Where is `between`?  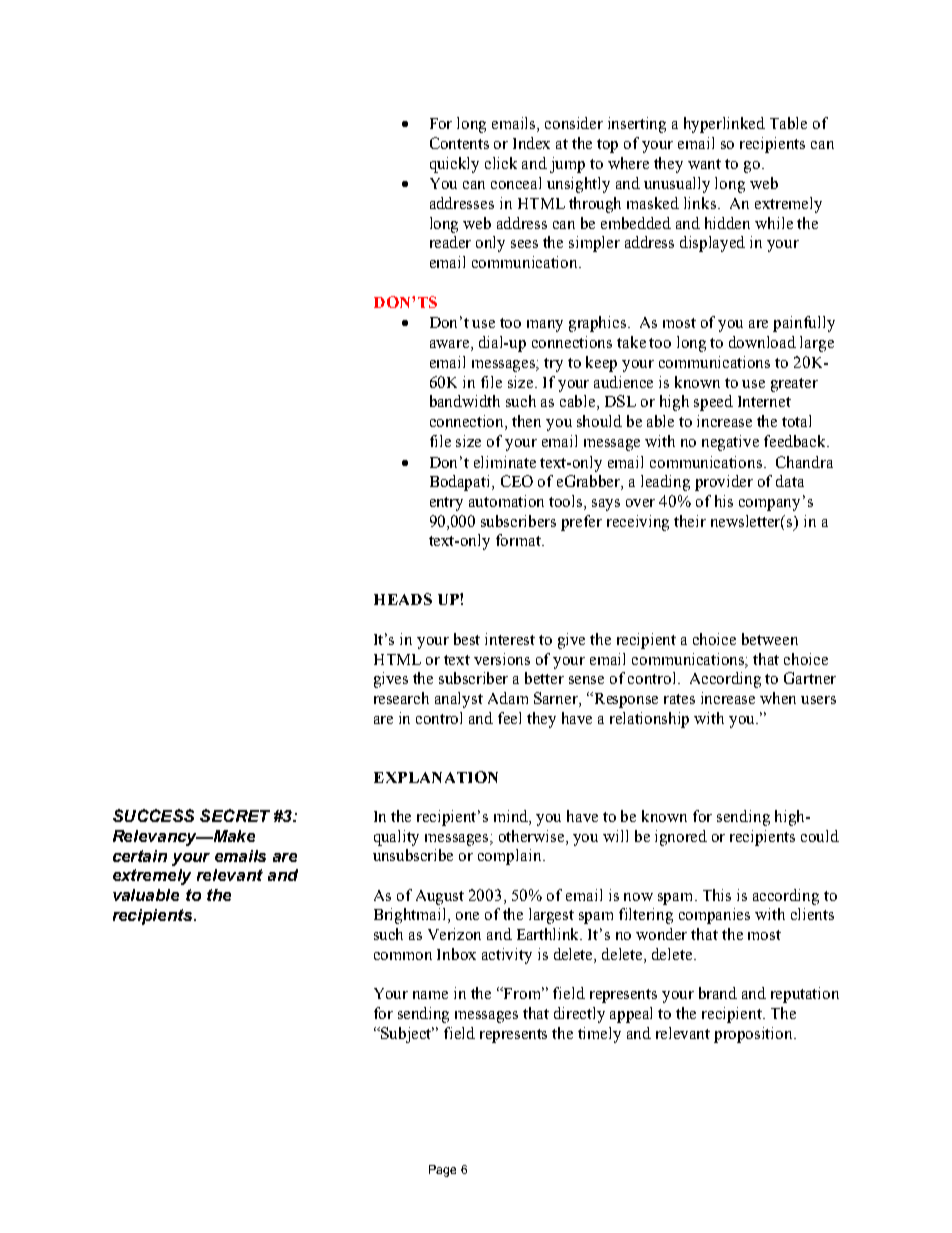
between is located at coordinates (770, 639).
